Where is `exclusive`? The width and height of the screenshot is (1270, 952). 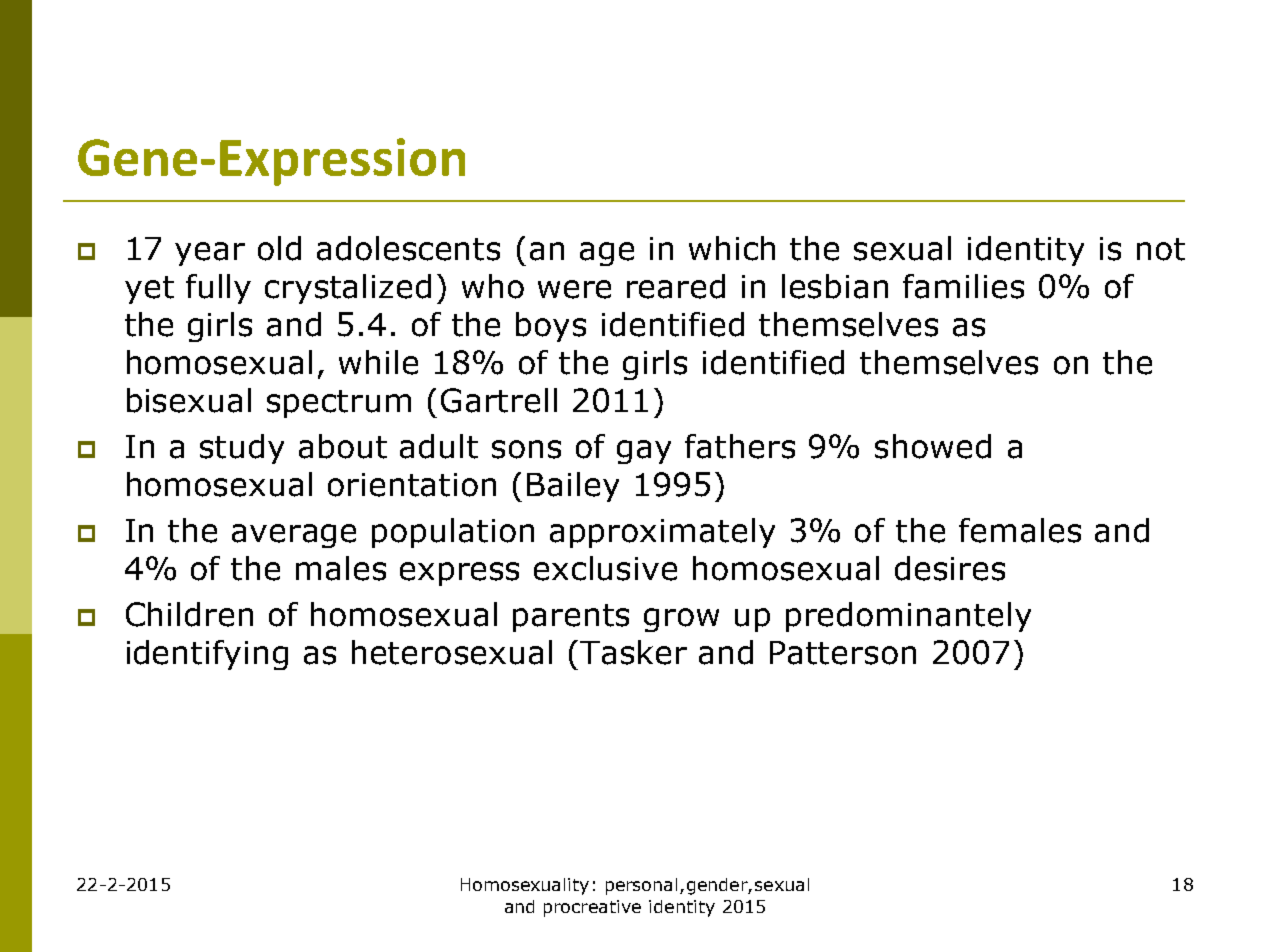
exclusive is located at coordinates (605, 568).
